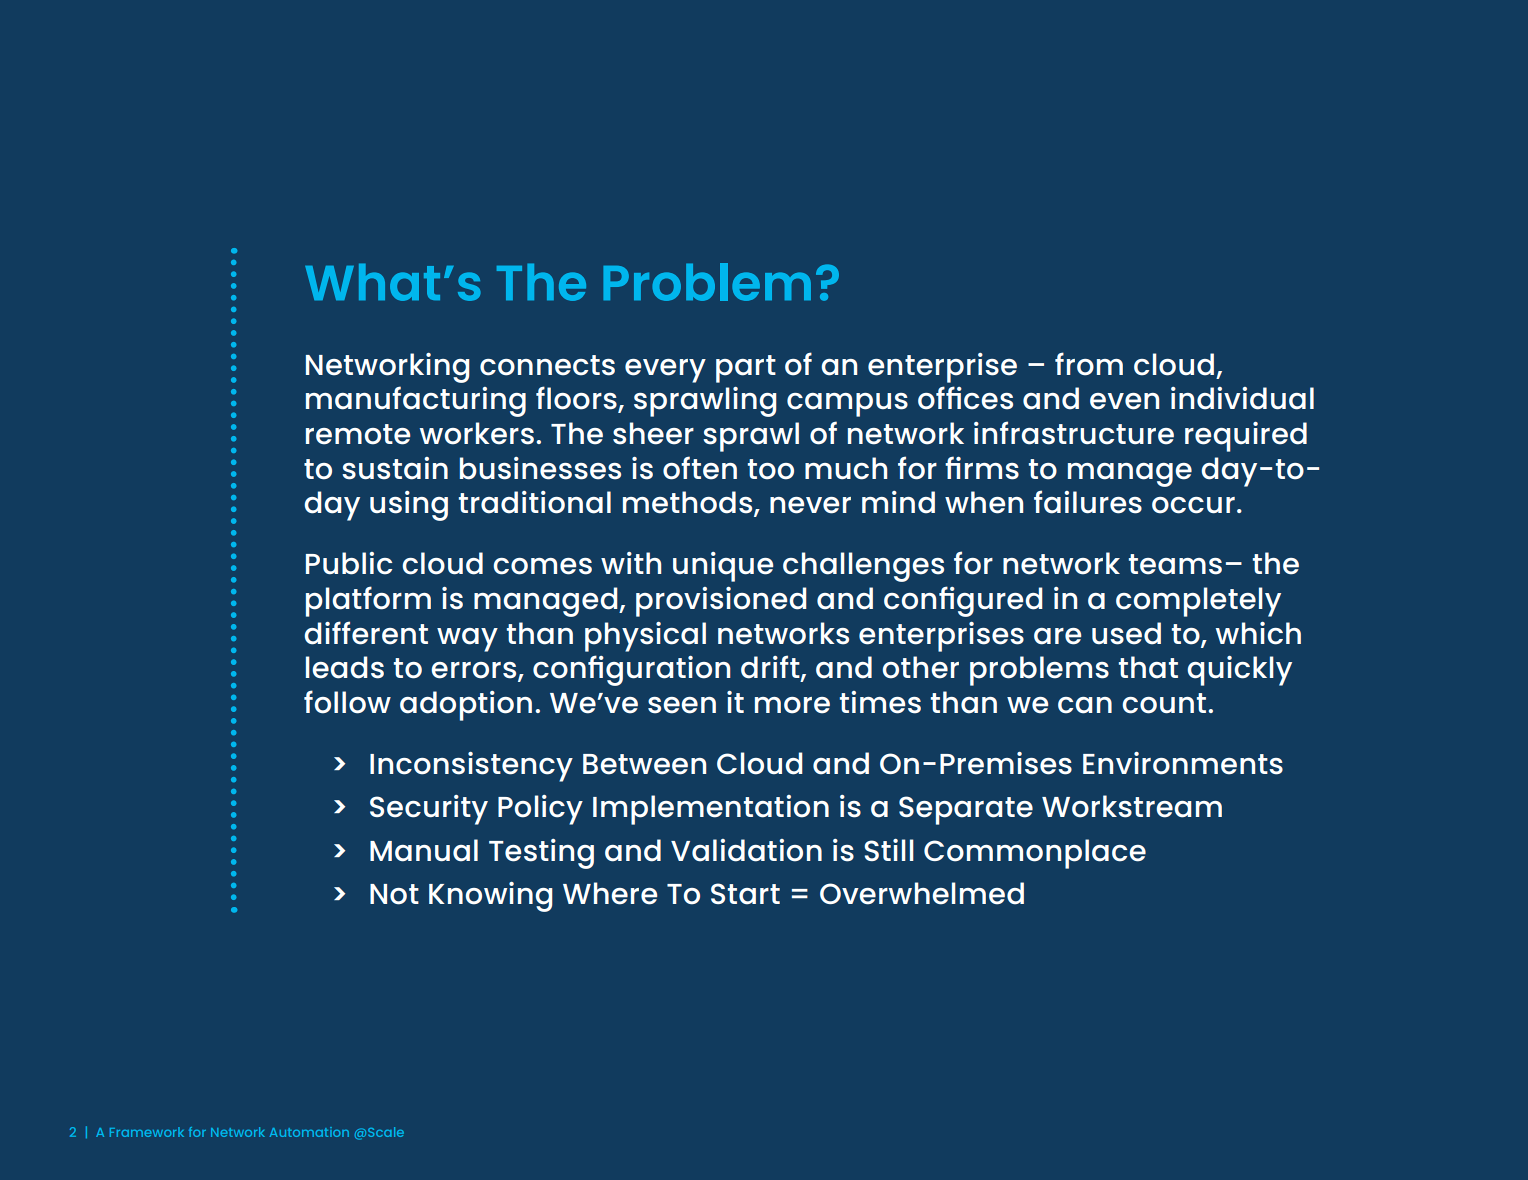 Image resolution: width=1528 pixels, height=1180 pixels. I want to click on Environments, so click(1183, 763).
